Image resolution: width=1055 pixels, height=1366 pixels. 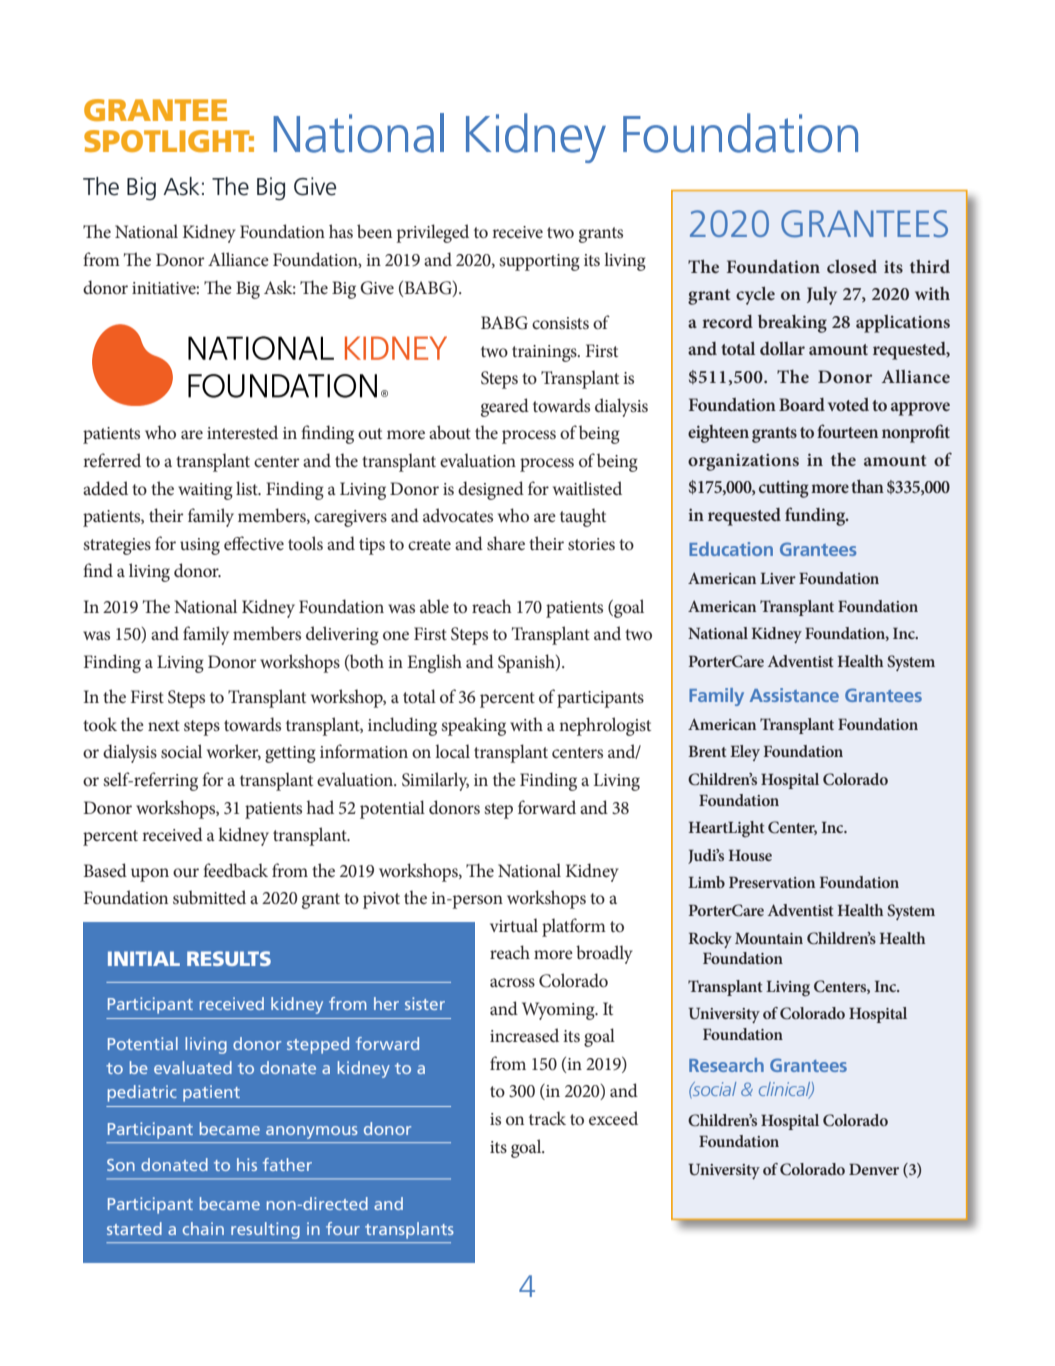 What do you see at coordinates (750, 855) in the screenshot?
I see `House` at bounding box center [750, 855].
